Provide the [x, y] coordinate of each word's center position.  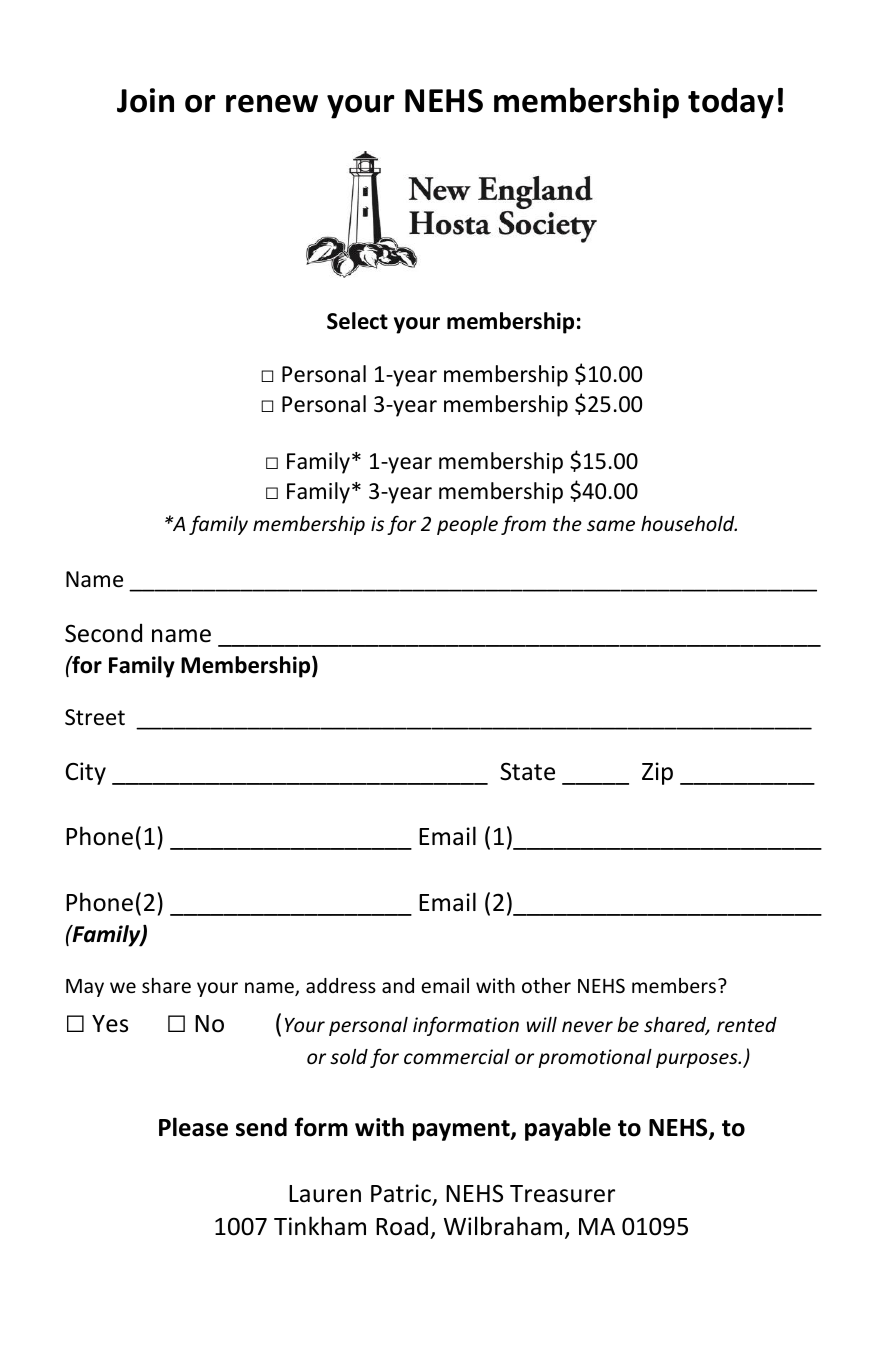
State [527, 771]
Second [103, 633]
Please [193, 1127]
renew [272, 104]
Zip [657, 773]
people [467, 525]
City [85, 773]
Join [145, 100]
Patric [402, 1194]
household [689, 523]
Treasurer [562, 1194]
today [731, 103]
